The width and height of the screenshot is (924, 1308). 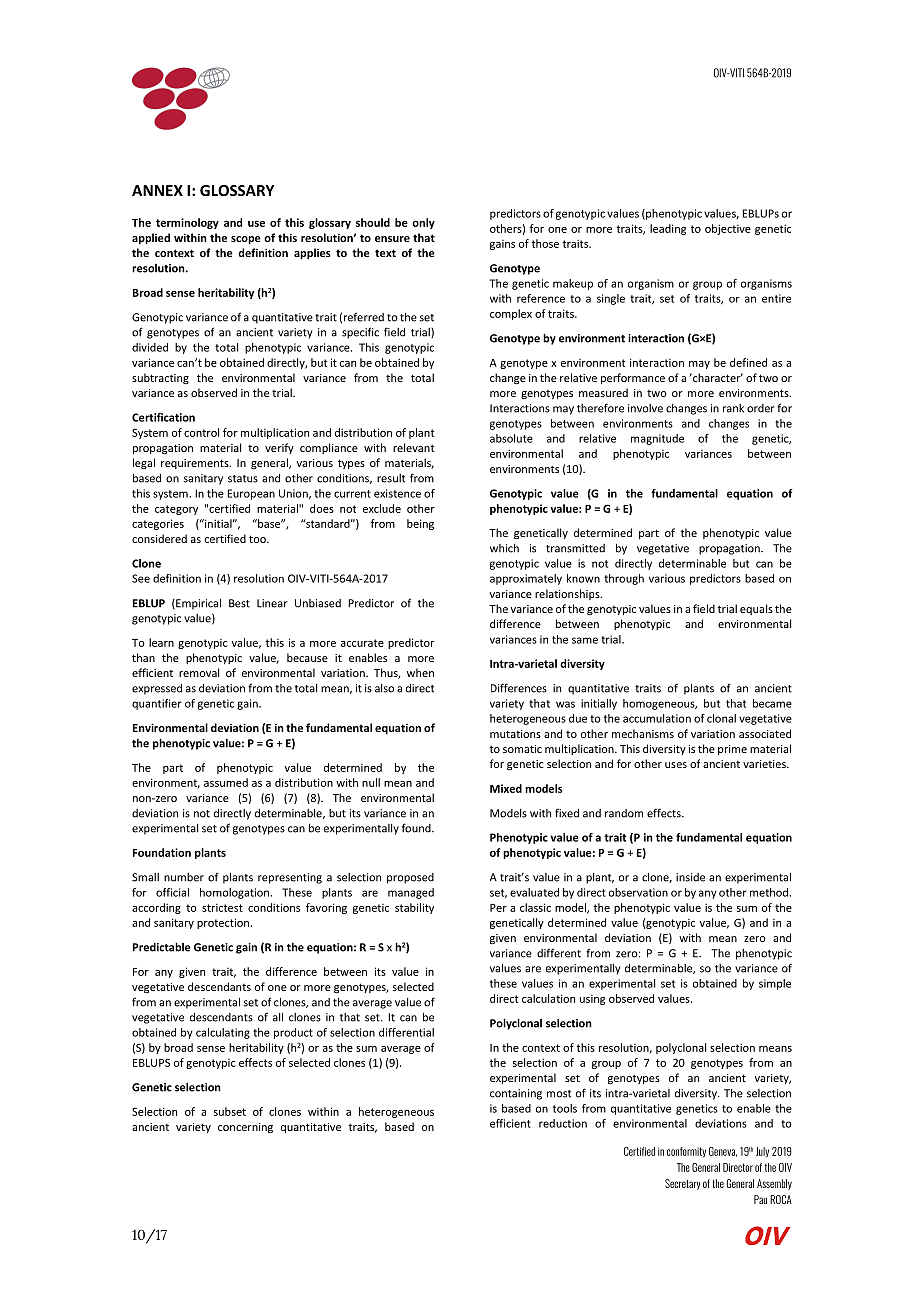 I want to click on category, so click(x=176, y=510).
